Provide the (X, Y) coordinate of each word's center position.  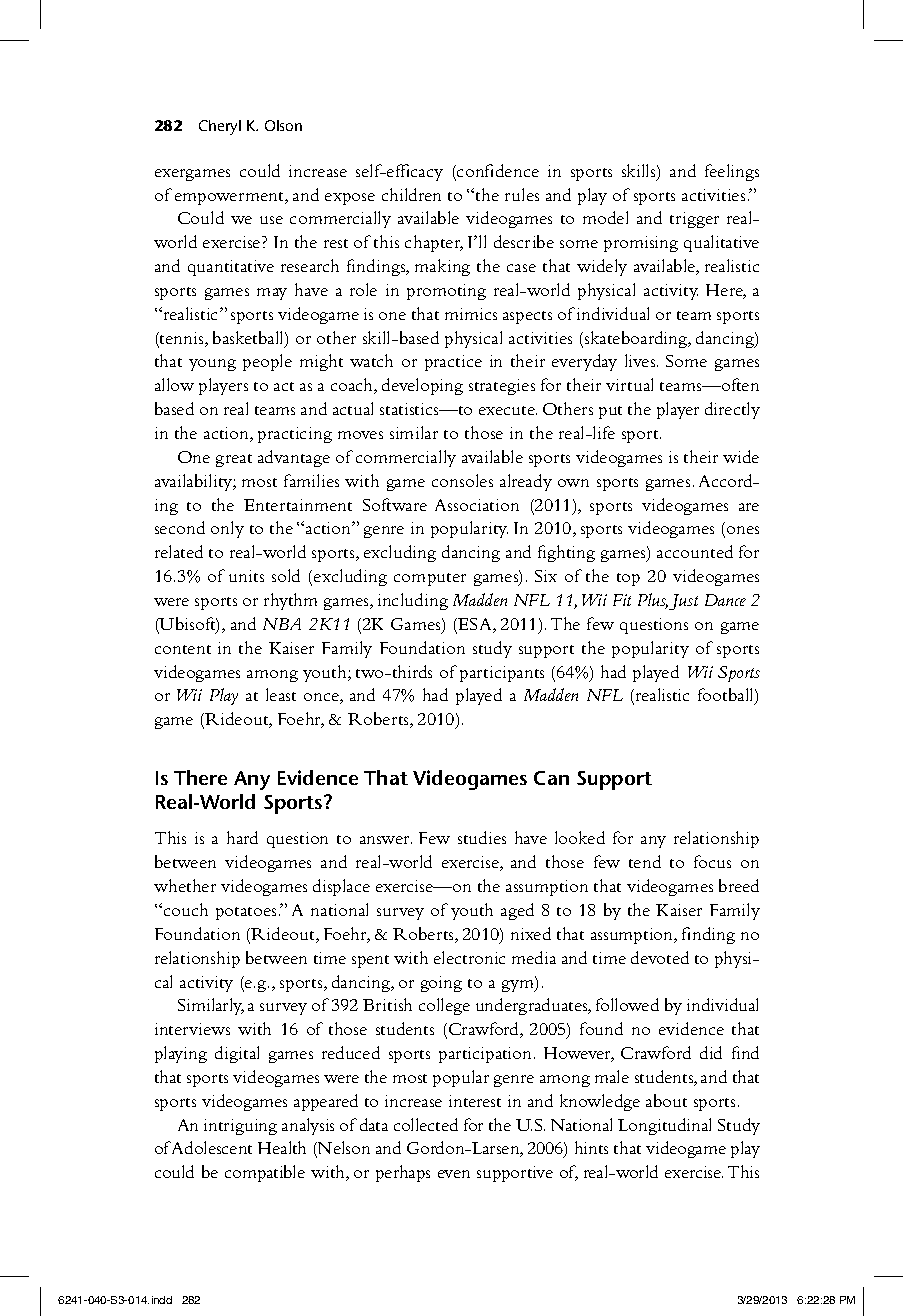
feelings (732, 172)
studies (482, 837)
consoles (462, 480)
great (234, 460)
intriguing (240, 1127)
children (411, 194)
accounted (695, 551)
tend (645, 861)
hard (242, 837)
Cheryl (220, 127)
